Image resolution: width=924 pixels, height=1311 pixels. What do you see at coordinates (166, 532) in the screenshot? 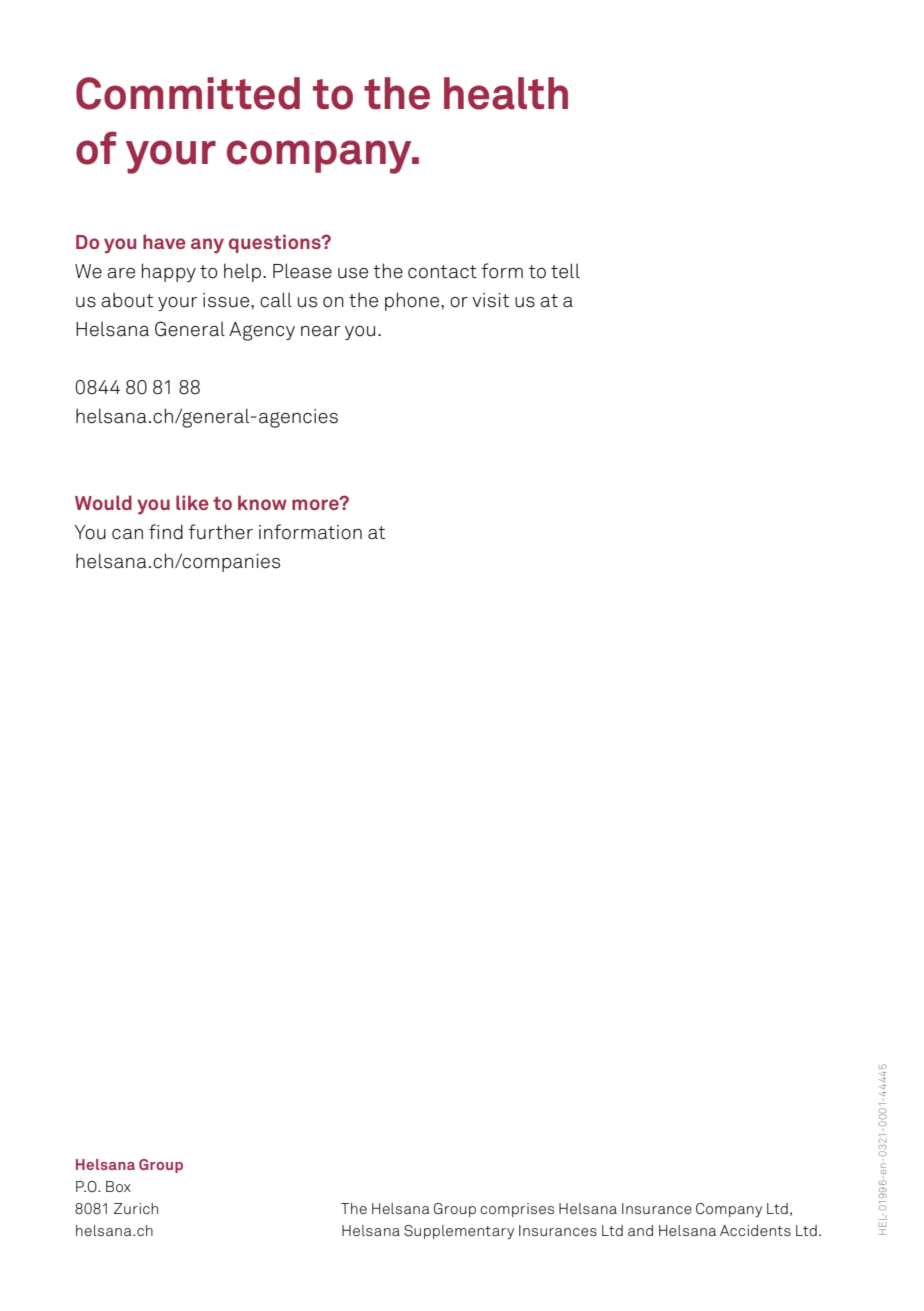
I see `find` at bounding box center [166, 532].
